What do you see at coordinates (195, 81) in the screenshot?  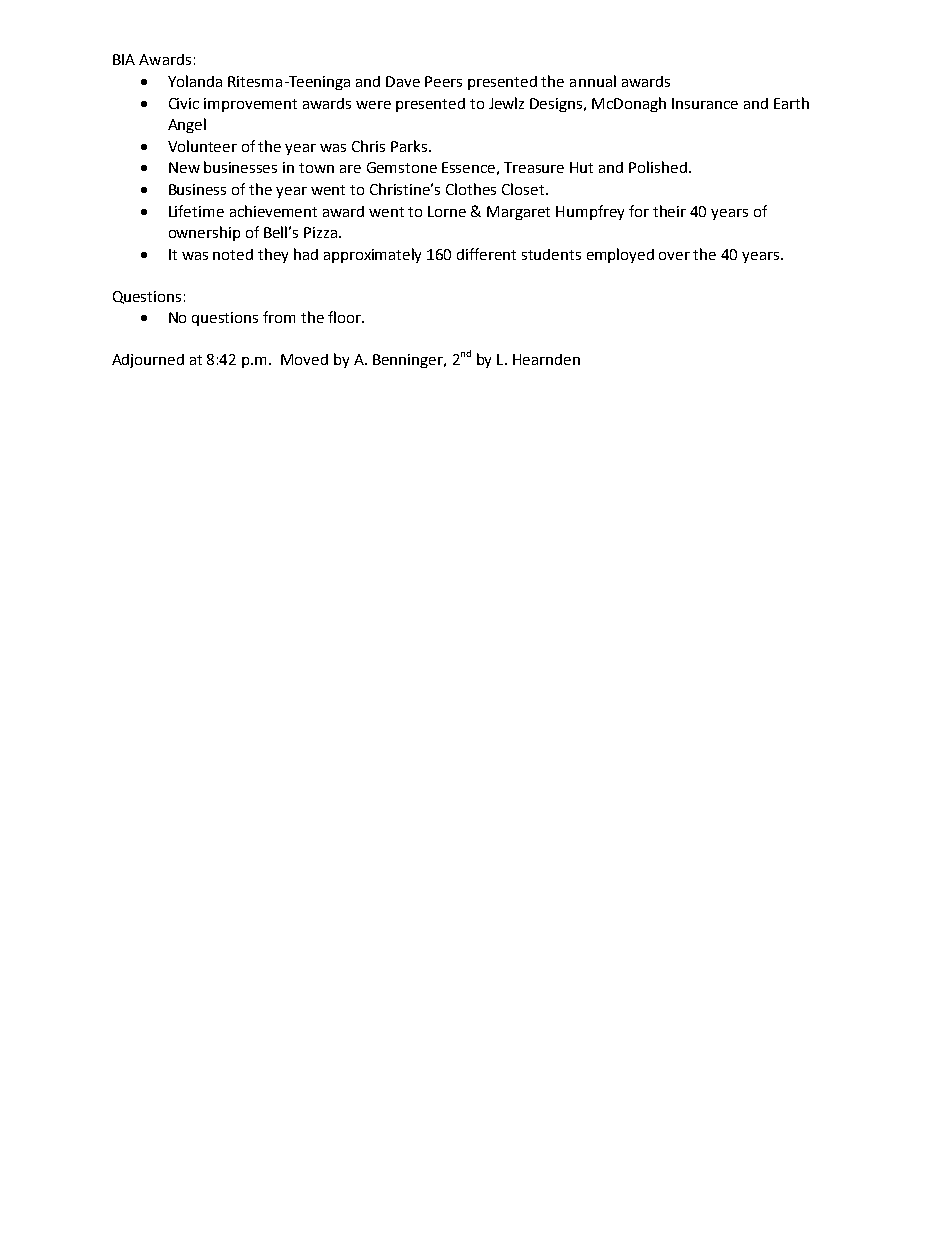 I see `Yolanda` at bounding box center [195, 81].
